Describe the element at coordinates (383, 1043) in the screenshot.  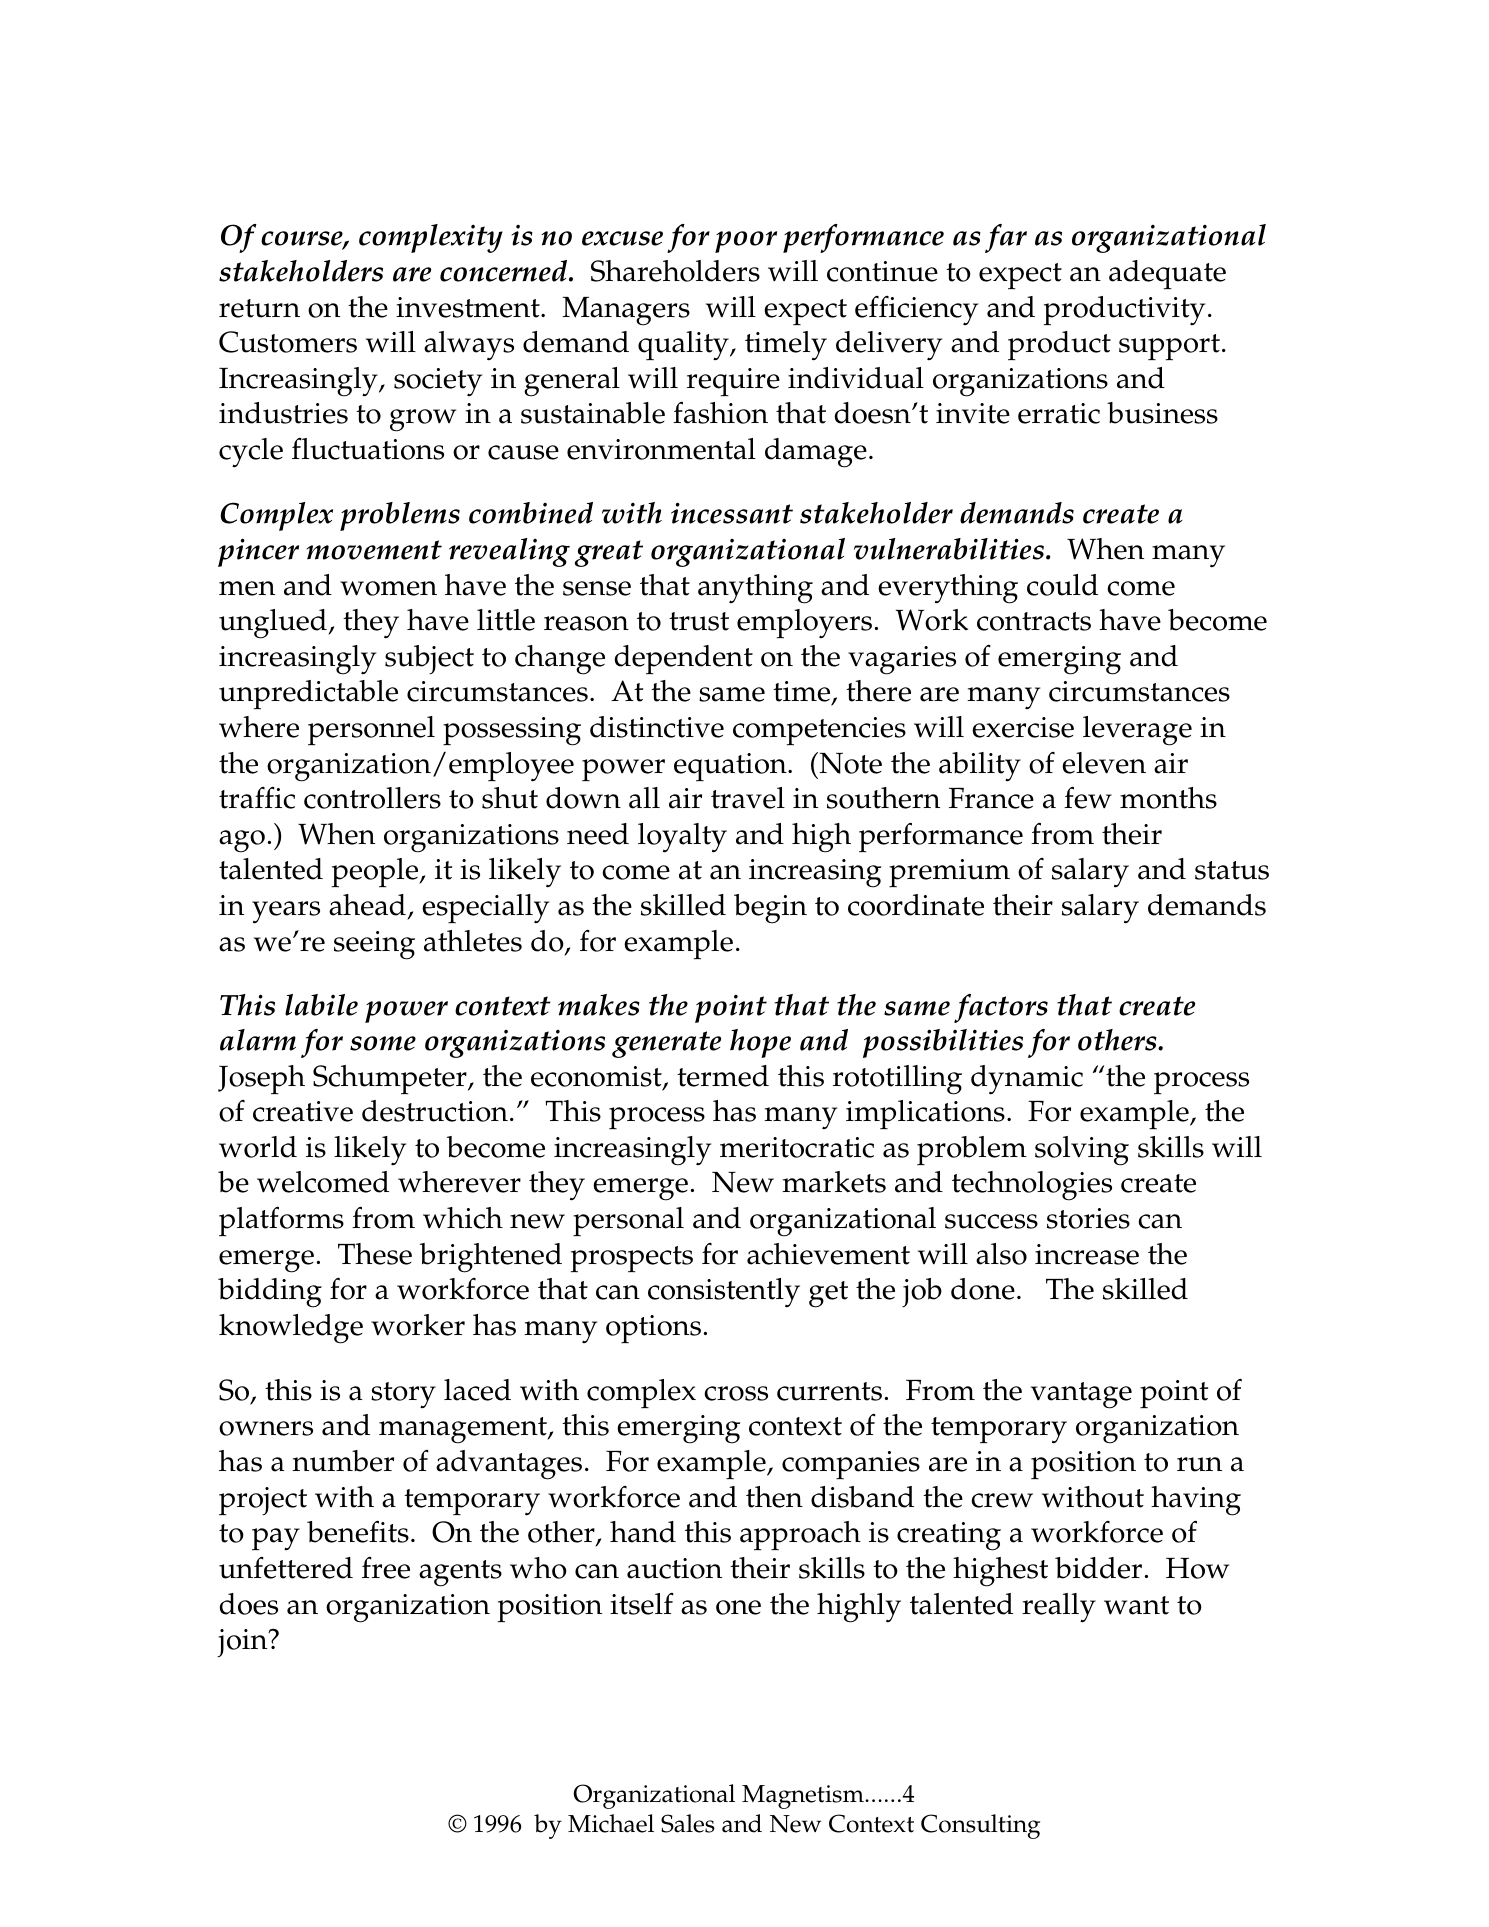
I see `some` at that location.
